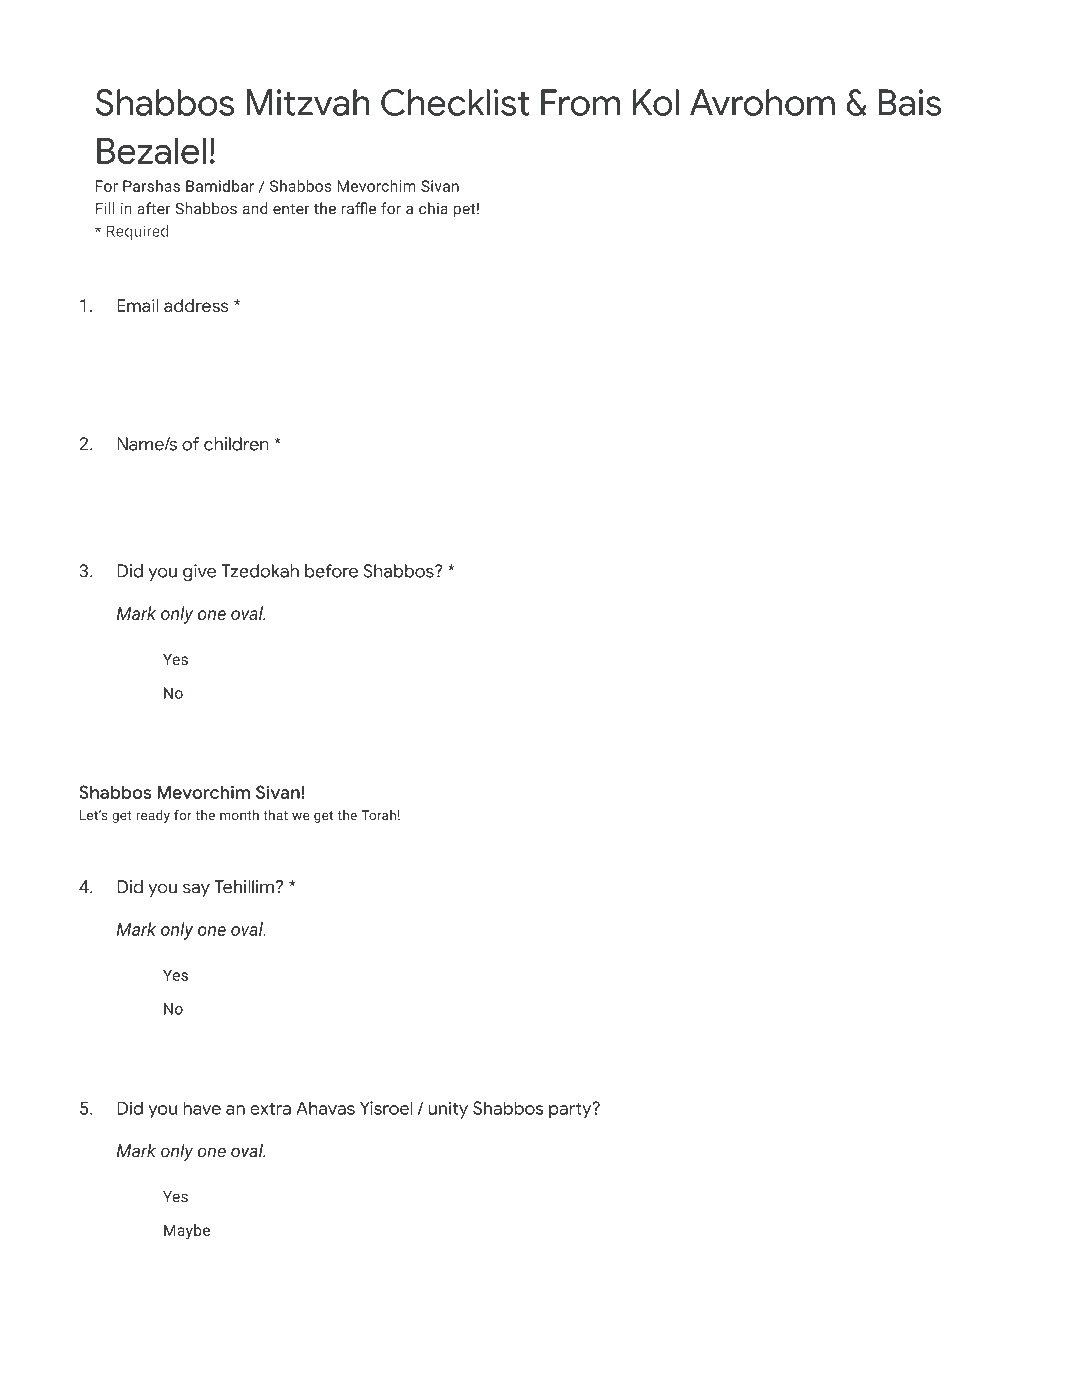 This screenshot has width=1075, height=1391. I want to click on pet, so click(464, 211).
